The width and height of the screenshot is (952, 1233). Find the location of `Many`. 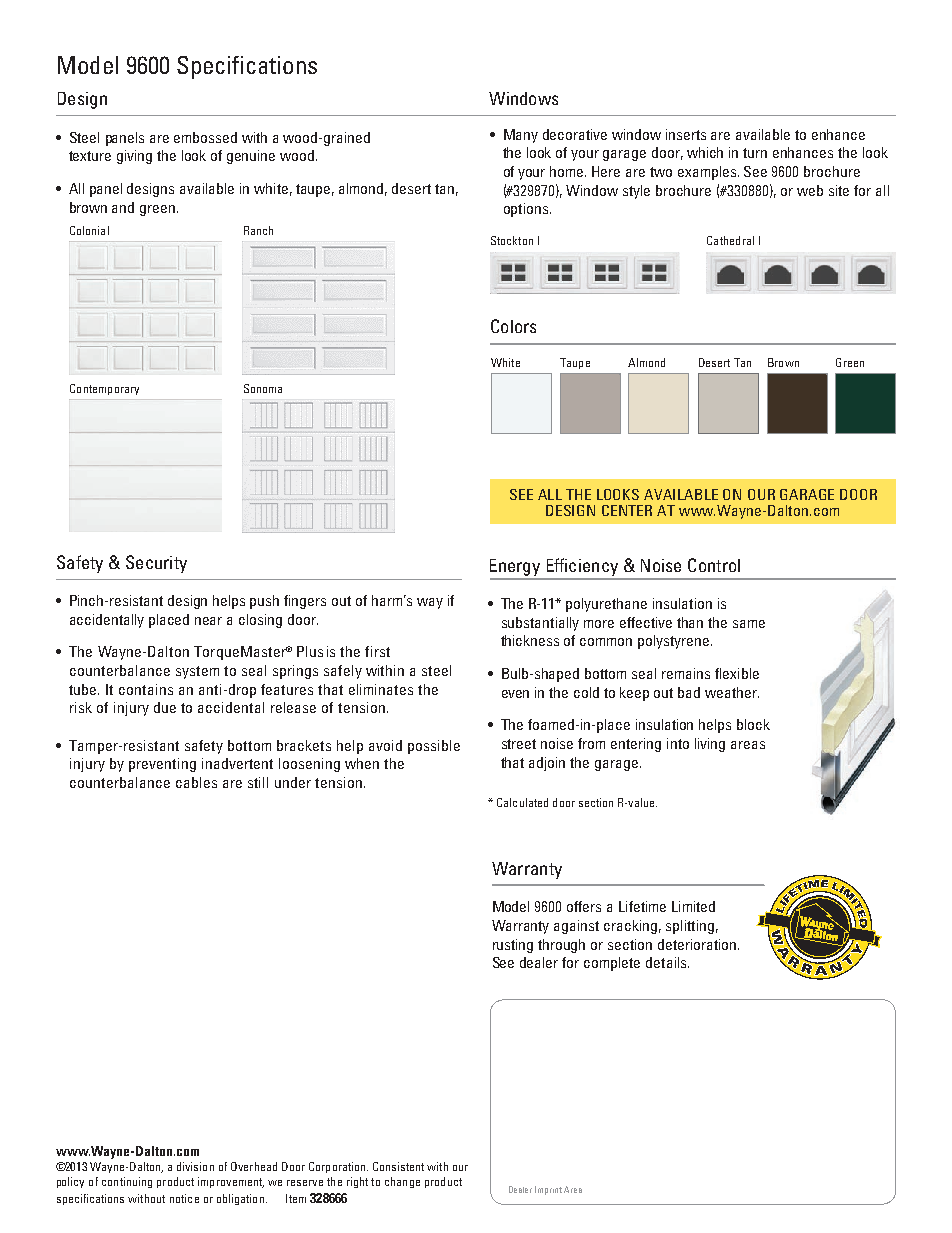

Many is located at coordinates (521, 136).
